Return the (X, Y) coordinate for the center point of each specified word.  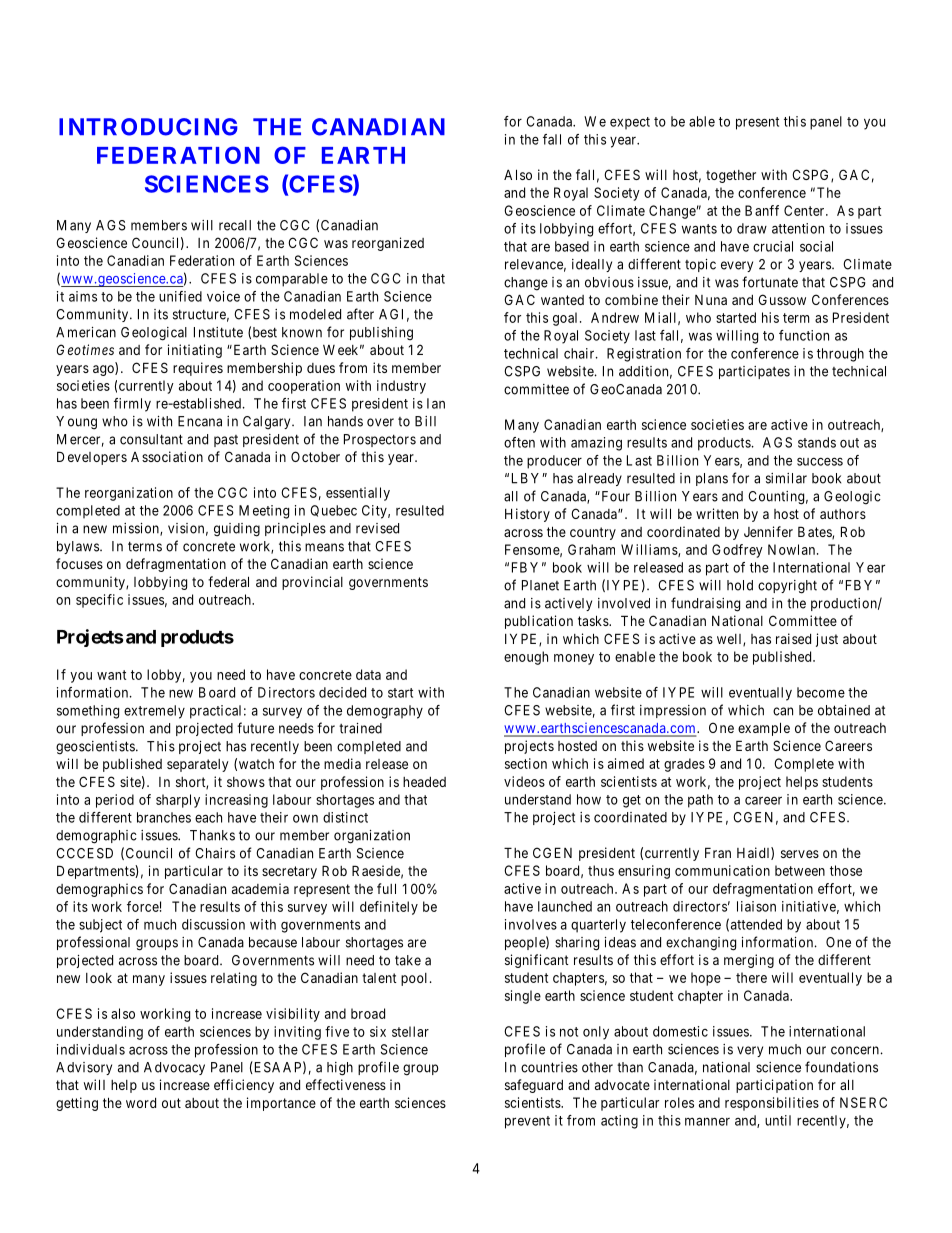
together (731, 176)
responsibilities (772, 1104)
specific (99, 601)
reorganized (388, 244)
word (141, 1103)
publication (539, 622)
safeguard (534, 1086)
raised (793, 638)
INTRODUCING (148, 127)
